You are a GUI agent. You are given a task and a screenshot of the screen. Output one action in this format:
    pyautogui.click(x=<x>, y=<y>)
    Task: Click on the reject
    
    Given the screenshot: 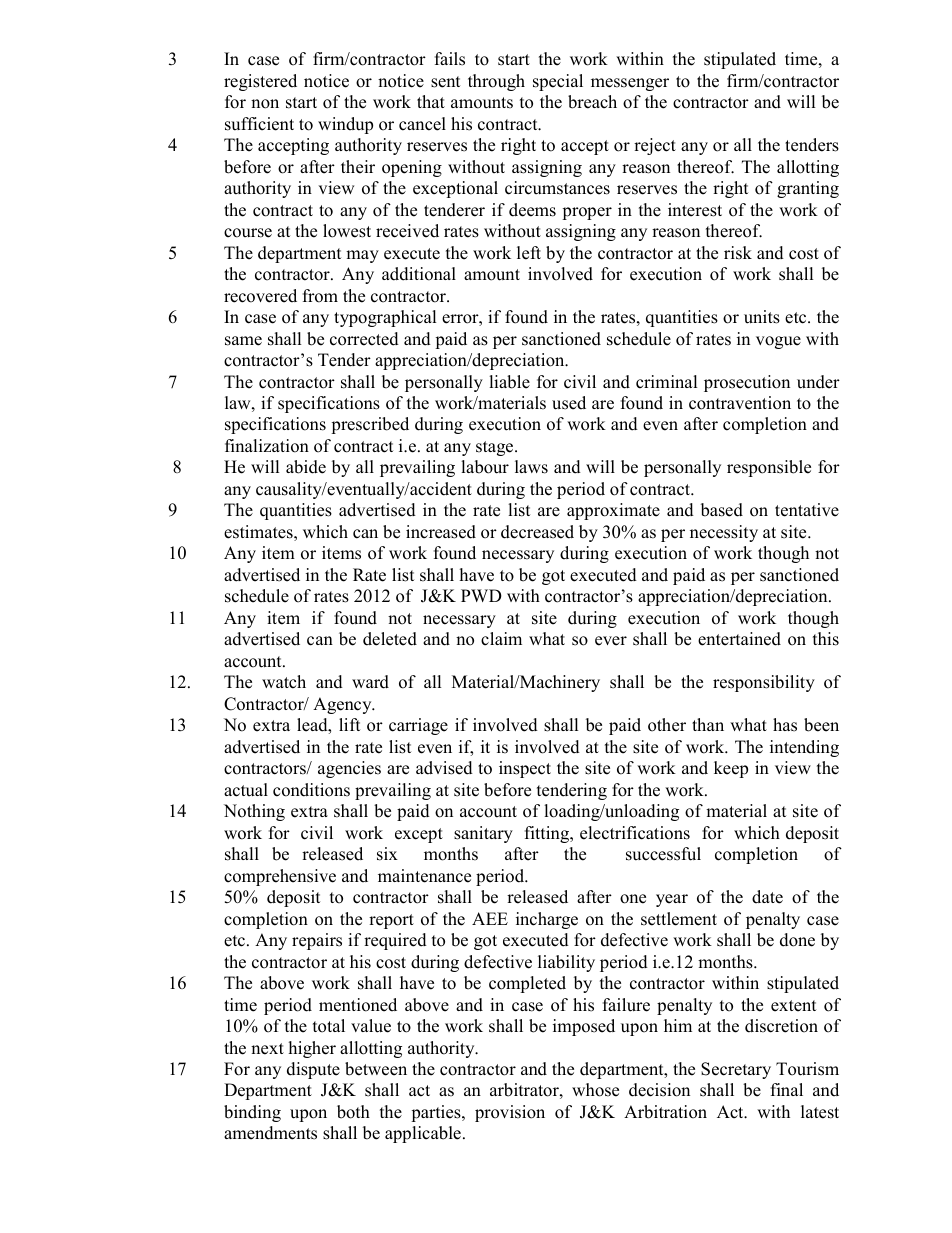 What is the action you would take?
    pyautogui.click(x=655, y=146)
